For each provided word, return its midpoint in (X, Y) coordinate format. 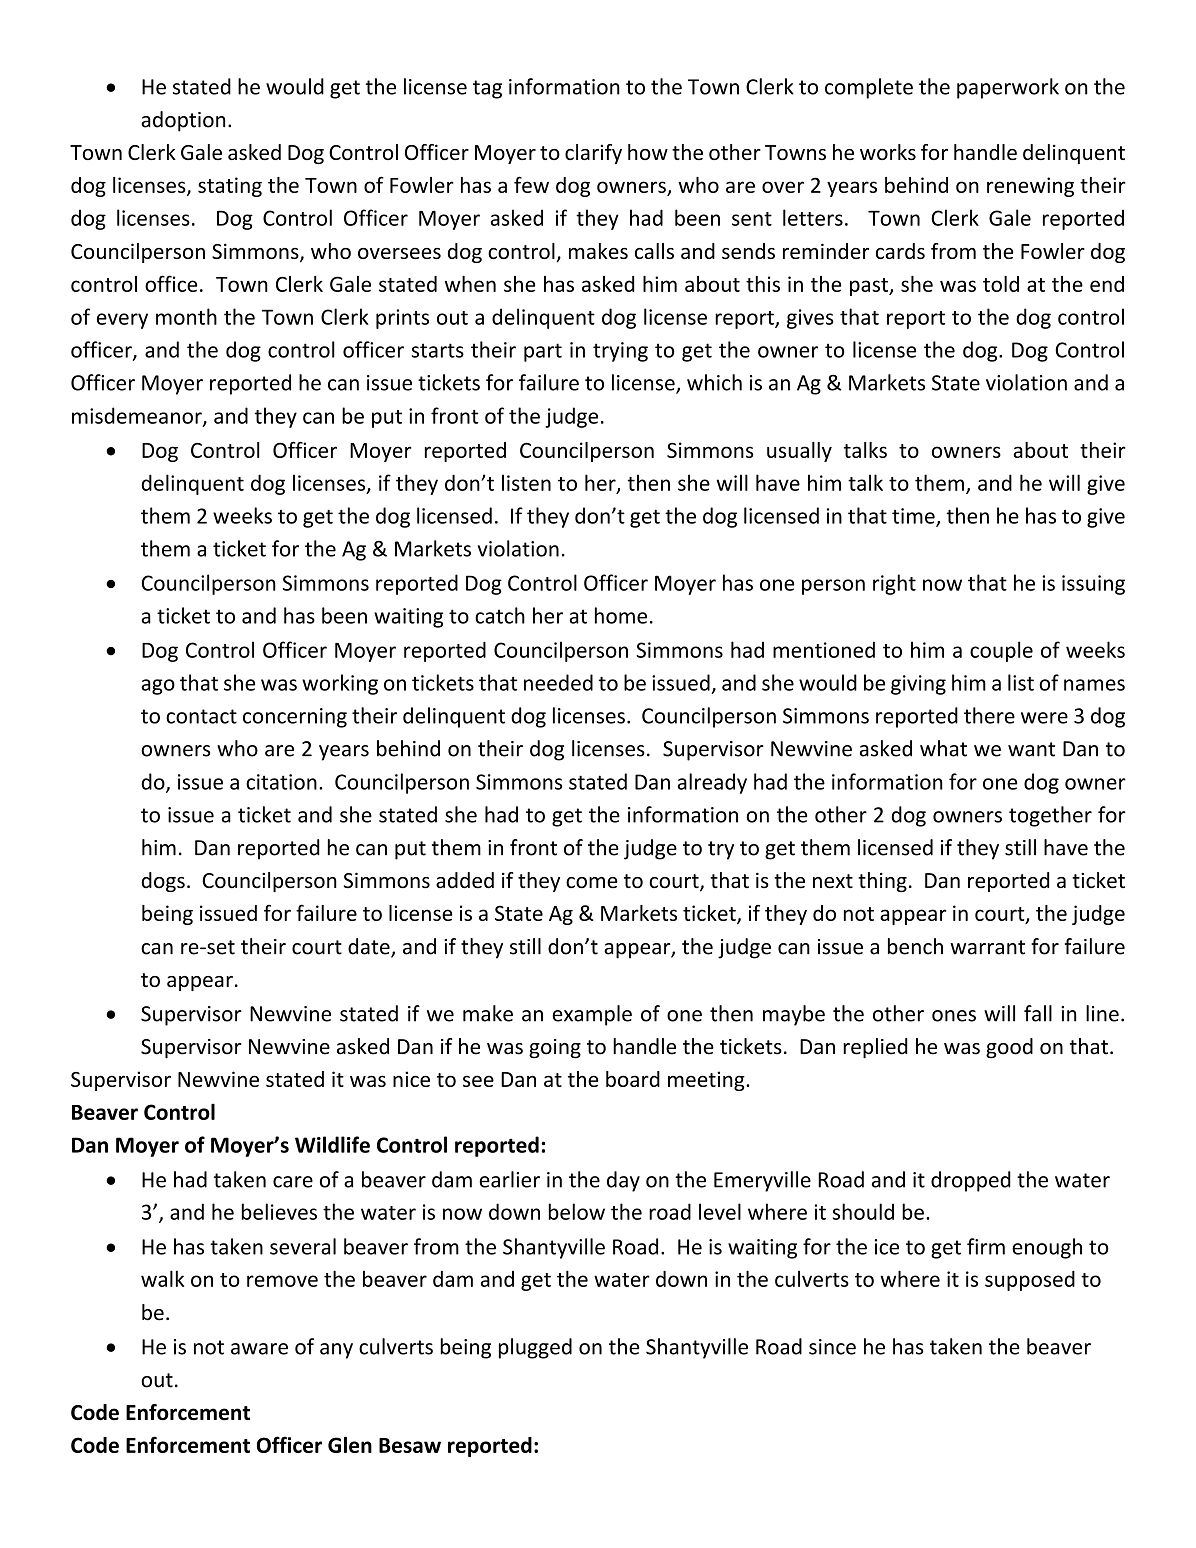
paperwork (1008, 88)
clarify (593, 154)
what (943, 748)
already (712, 783)
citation (281, 782)
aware (259, 1349)
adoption (183, 121)
